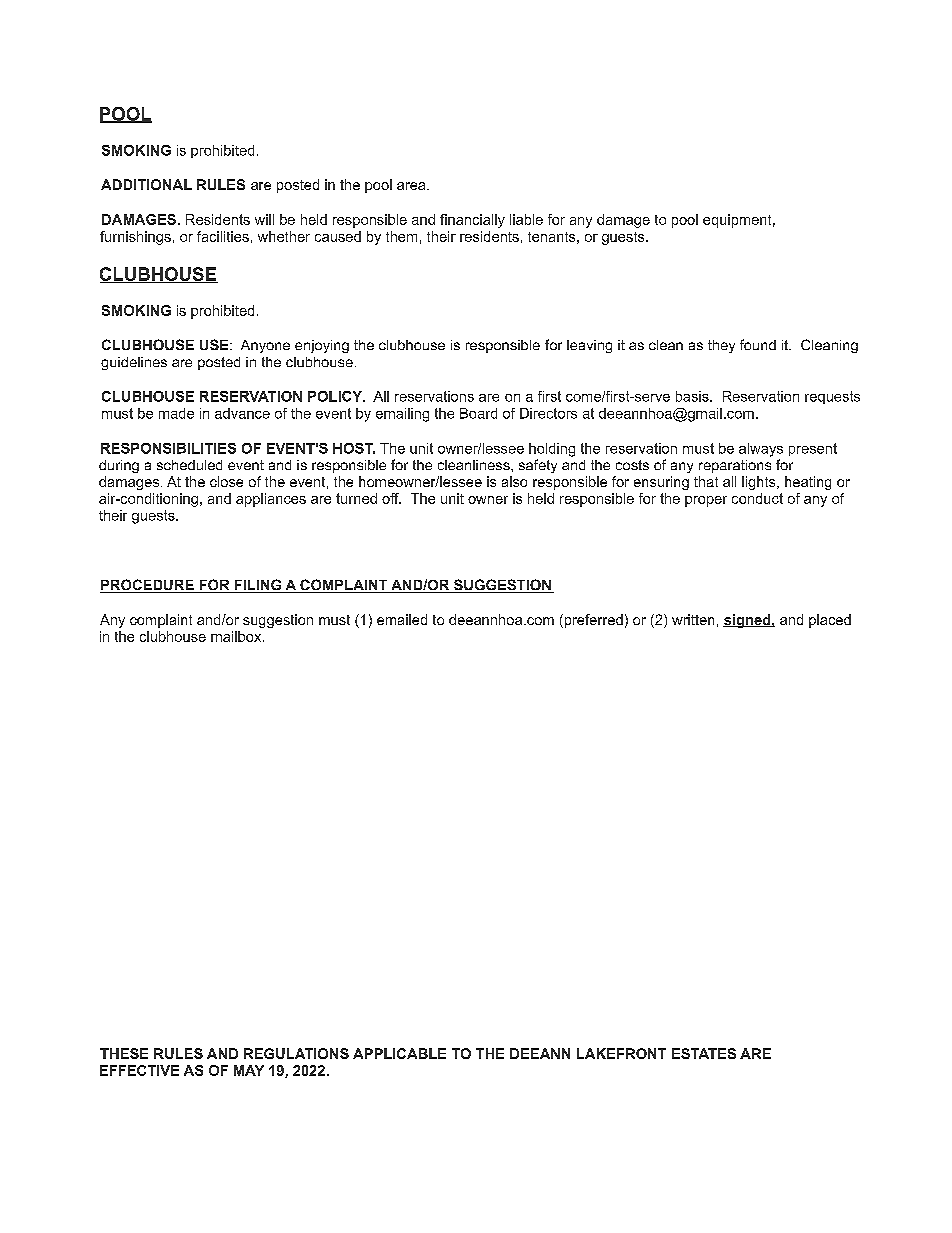 The height and width of the screenshot is (1233, 952). What do you see at coordinates (693, 619) in the screenshot?
I see `written` at bounding box center [693, 619].
